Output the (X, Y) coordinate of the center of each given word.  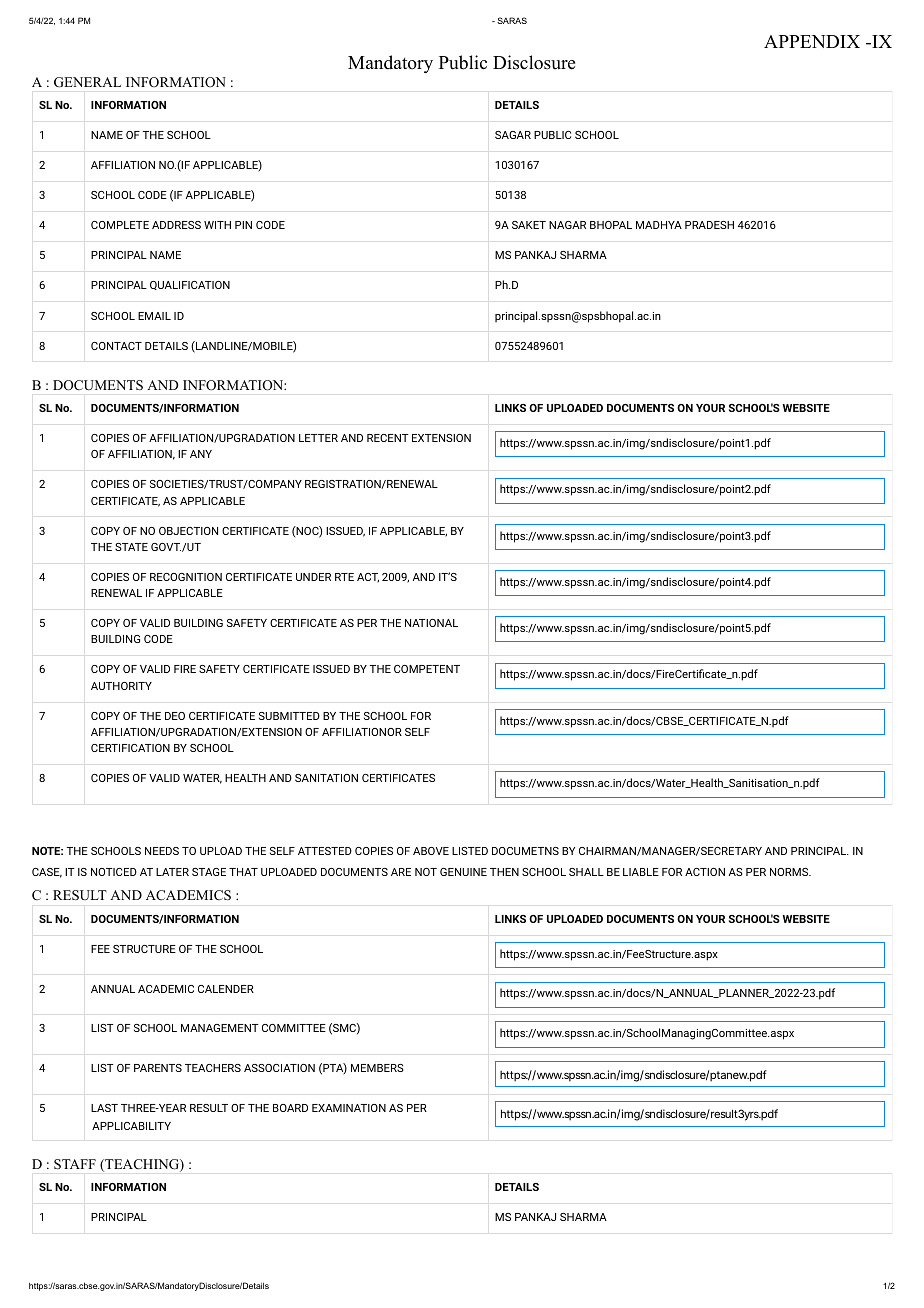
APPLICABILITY (131, 1126)
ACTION (705, 872)
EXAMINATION (349, 1108)
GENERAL (87, 82)
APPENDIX (812, 41)
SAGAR (513, 135)
